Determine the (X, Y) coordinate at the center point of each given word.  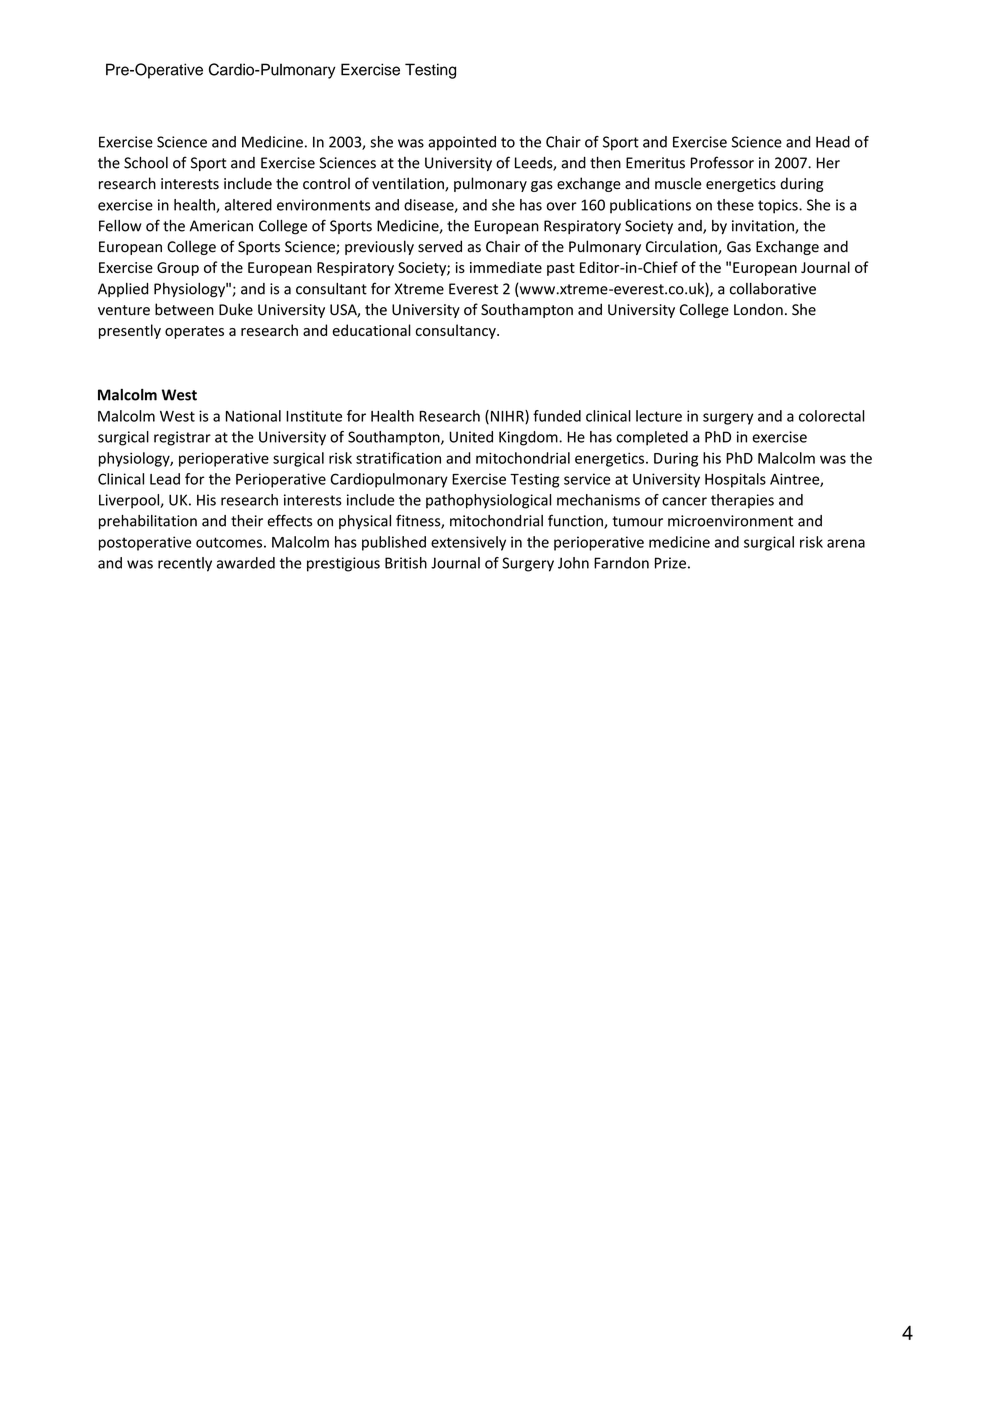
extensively (468, 543)
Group (178, 269)
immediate (506, 267)
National (253, 416)
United (471, 437)
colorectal (832, 416)
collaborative (773, 289)
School (146, 163)
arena (846, 543)
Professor (722, 162)
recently (185, 564)
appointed (462, 143)
